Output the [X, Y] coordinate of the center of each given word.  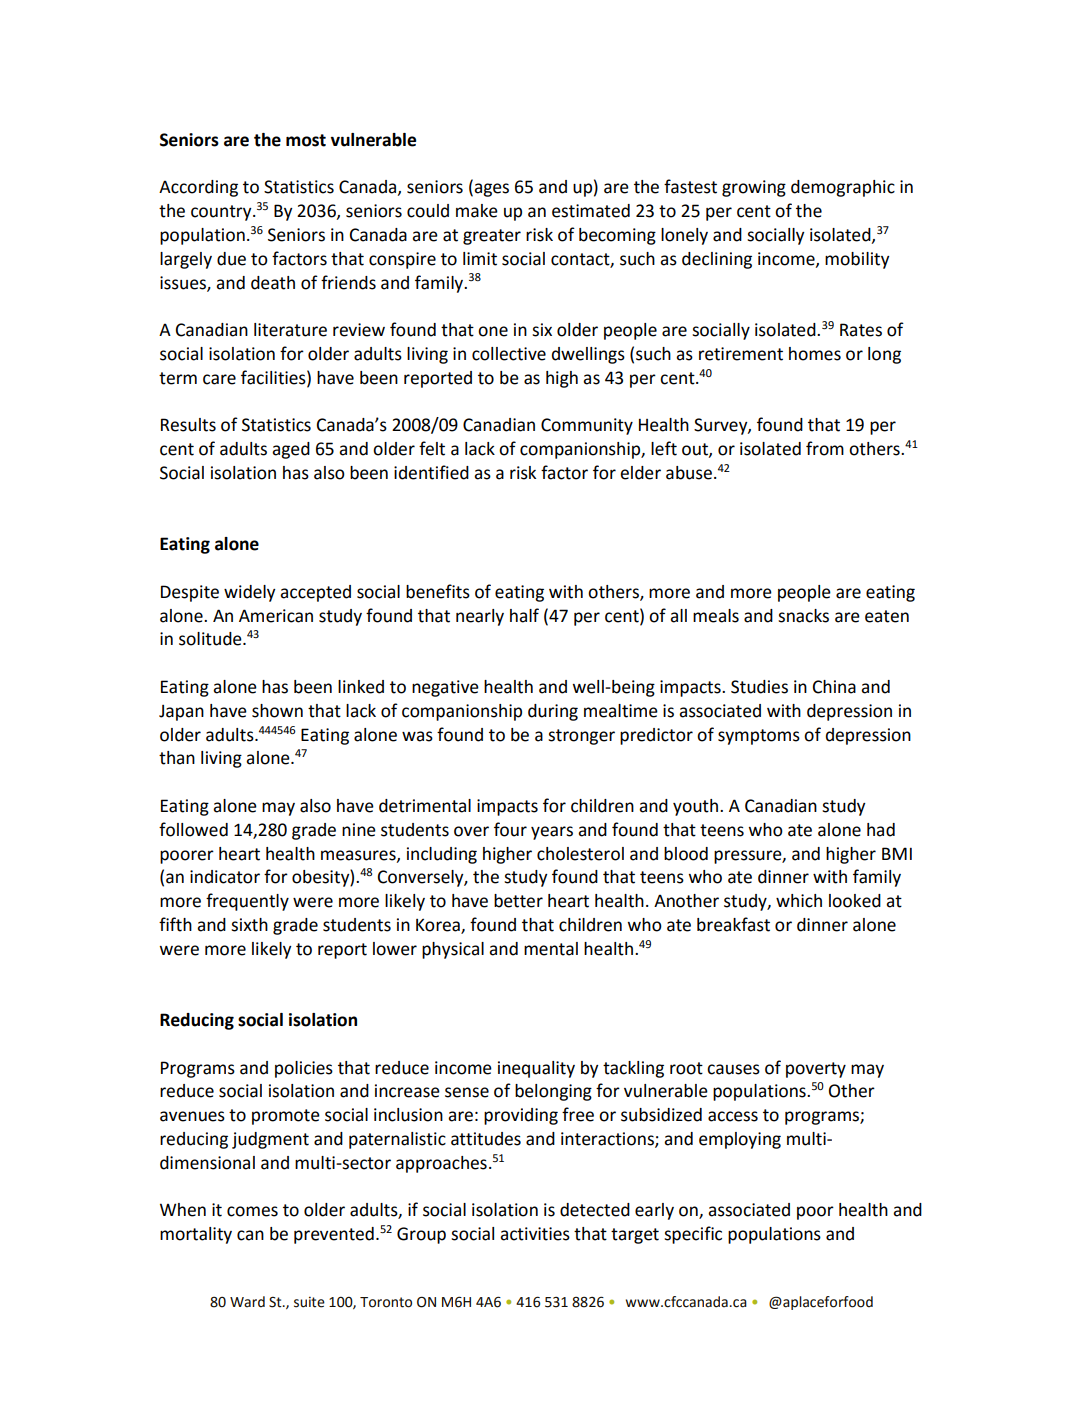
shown [277, 711]
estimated [591, 211]
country [222, 213]
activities [535, 1234]
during [553, 712]
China [834, 687]
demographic [843, 188]
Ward [247, 1302]
